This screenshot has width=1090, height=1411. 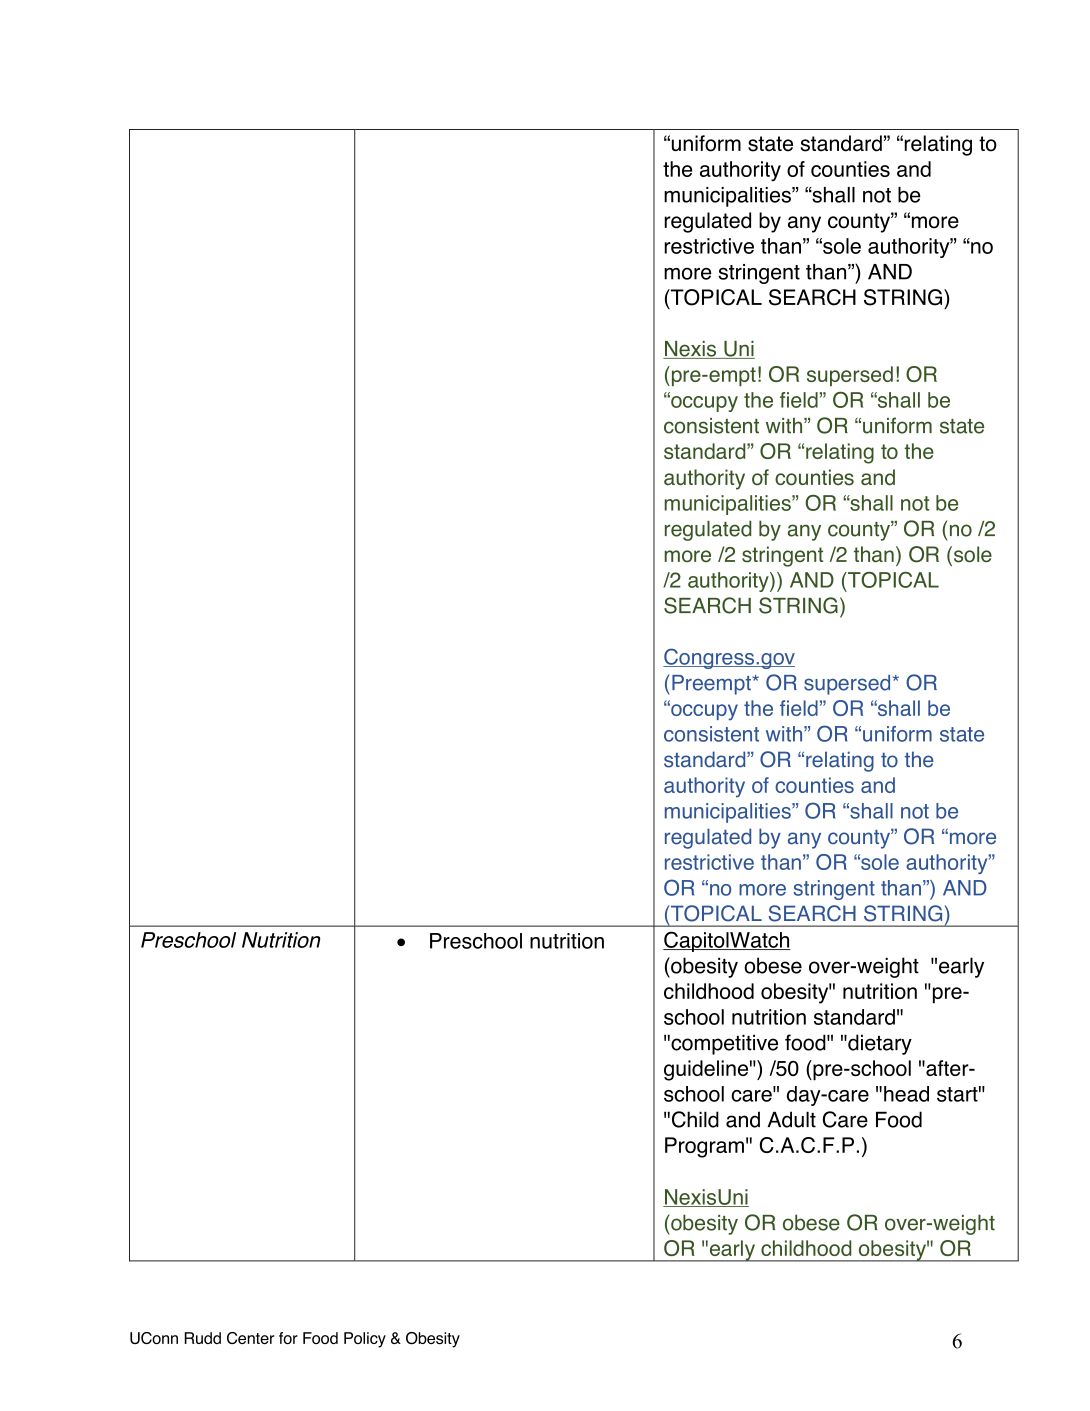 What do you see at coordinates (250, 1338) in the screenshot?
I see `Center` at bounding box center [250, 1338].
